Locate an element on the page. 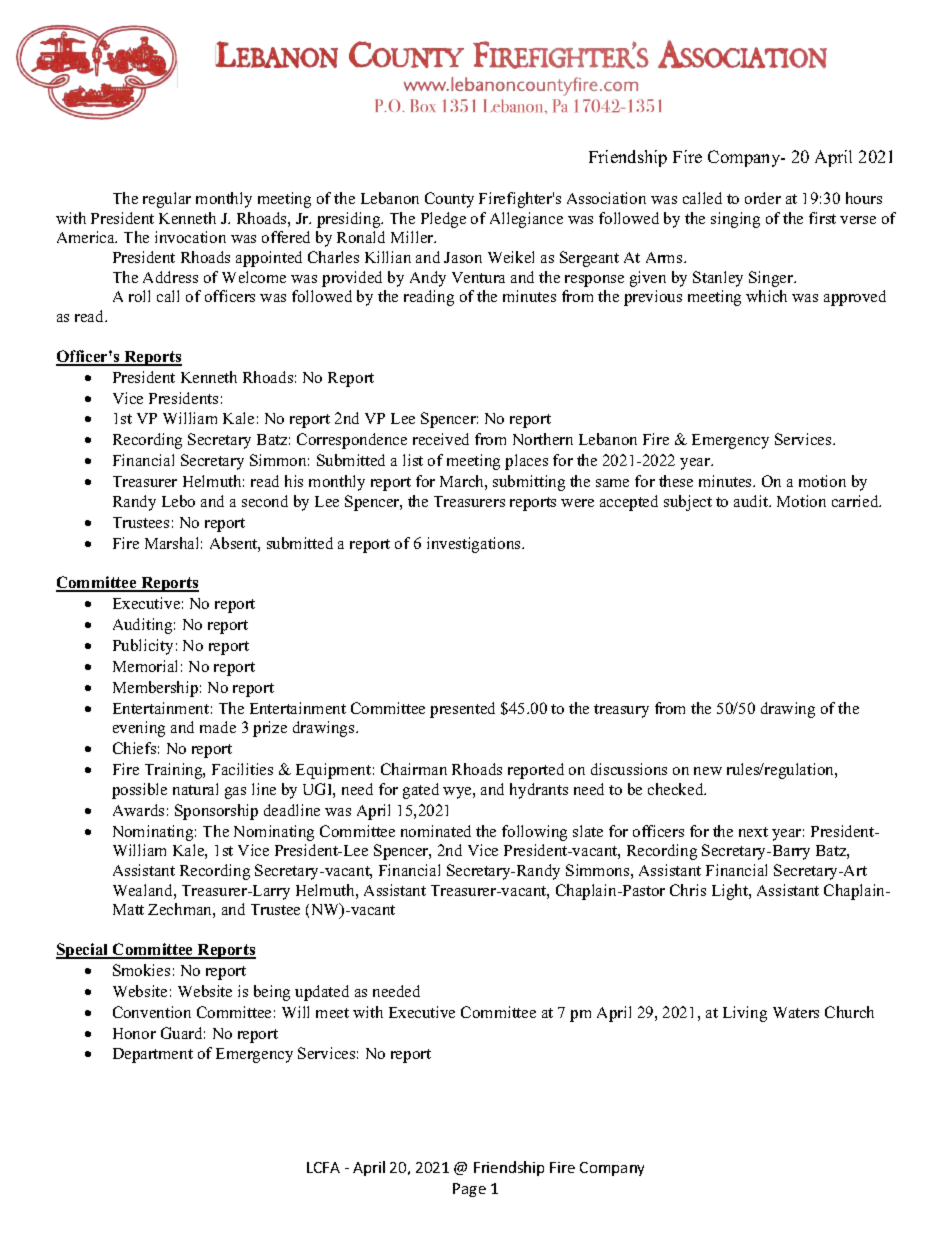 This image has width=952, height=1233. made is located at coordinates (218, 727).
